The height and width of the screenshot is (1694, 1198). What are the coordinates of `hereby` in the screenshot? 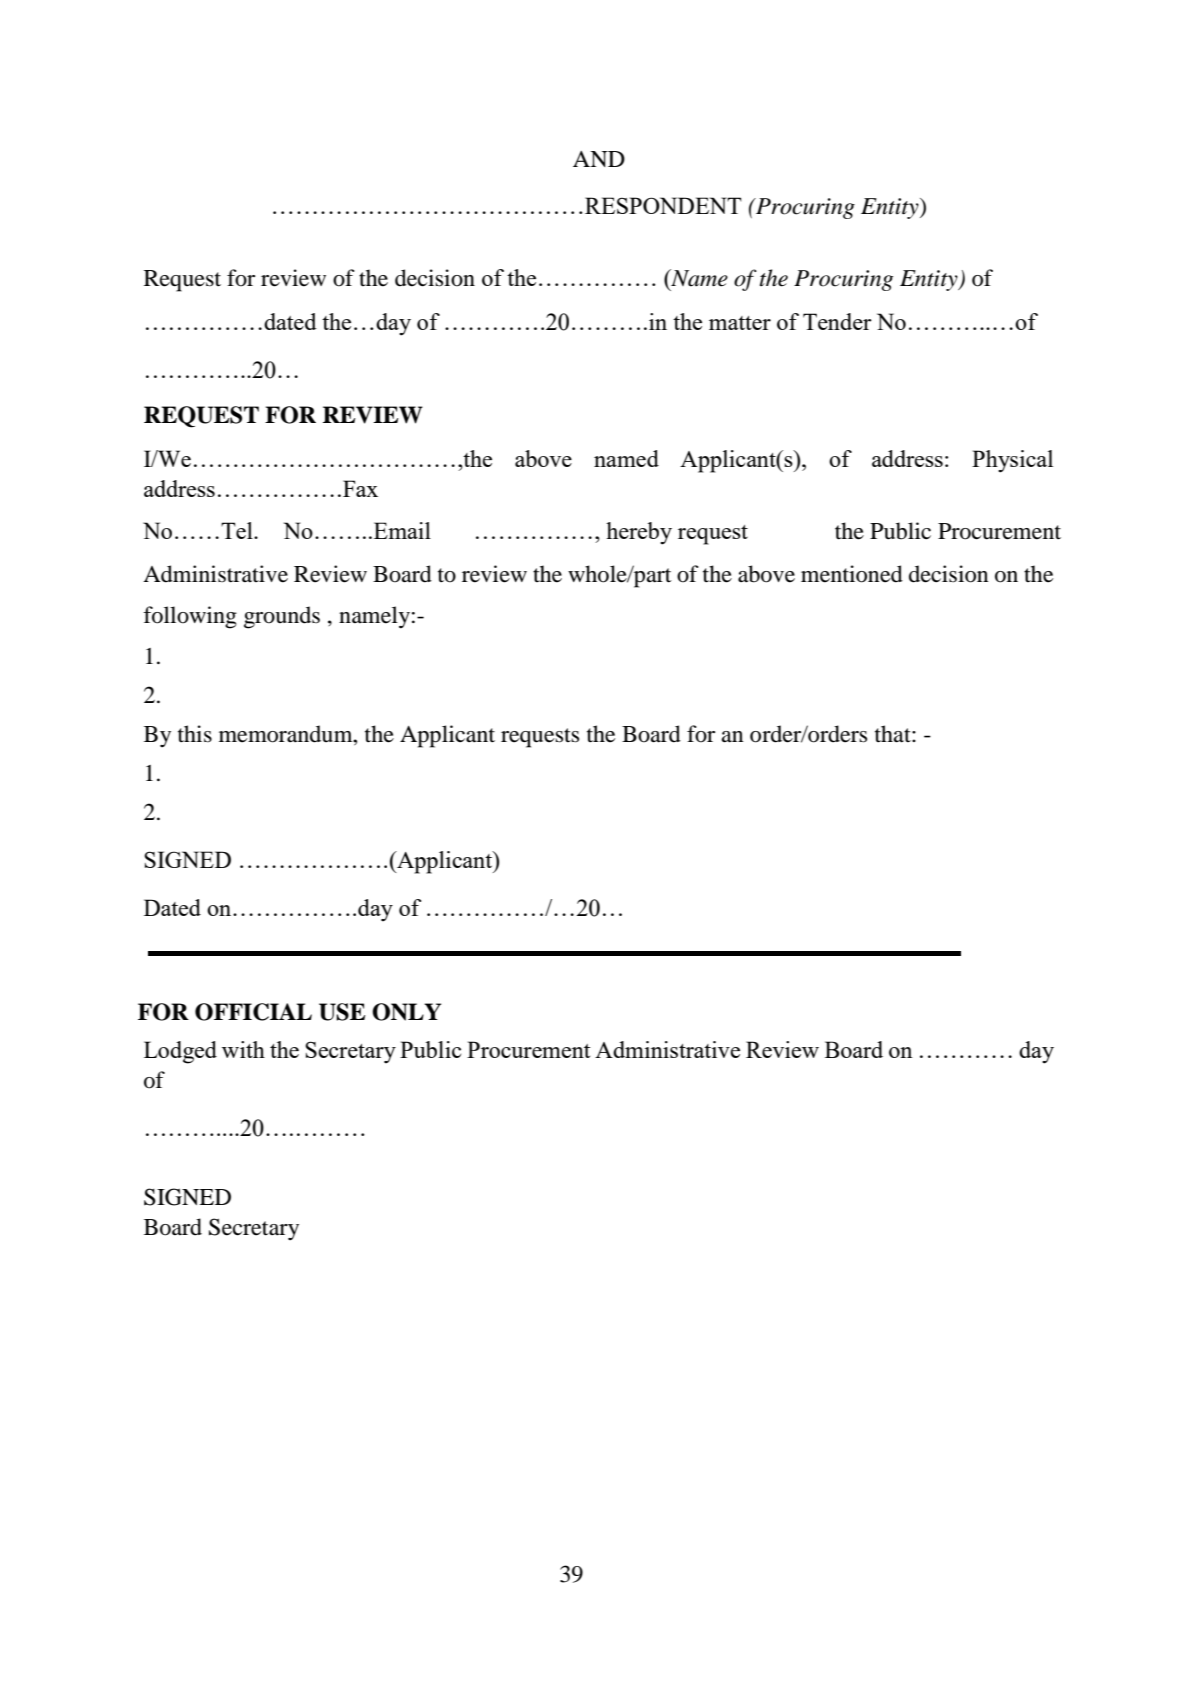 It's located at (639, 533).
